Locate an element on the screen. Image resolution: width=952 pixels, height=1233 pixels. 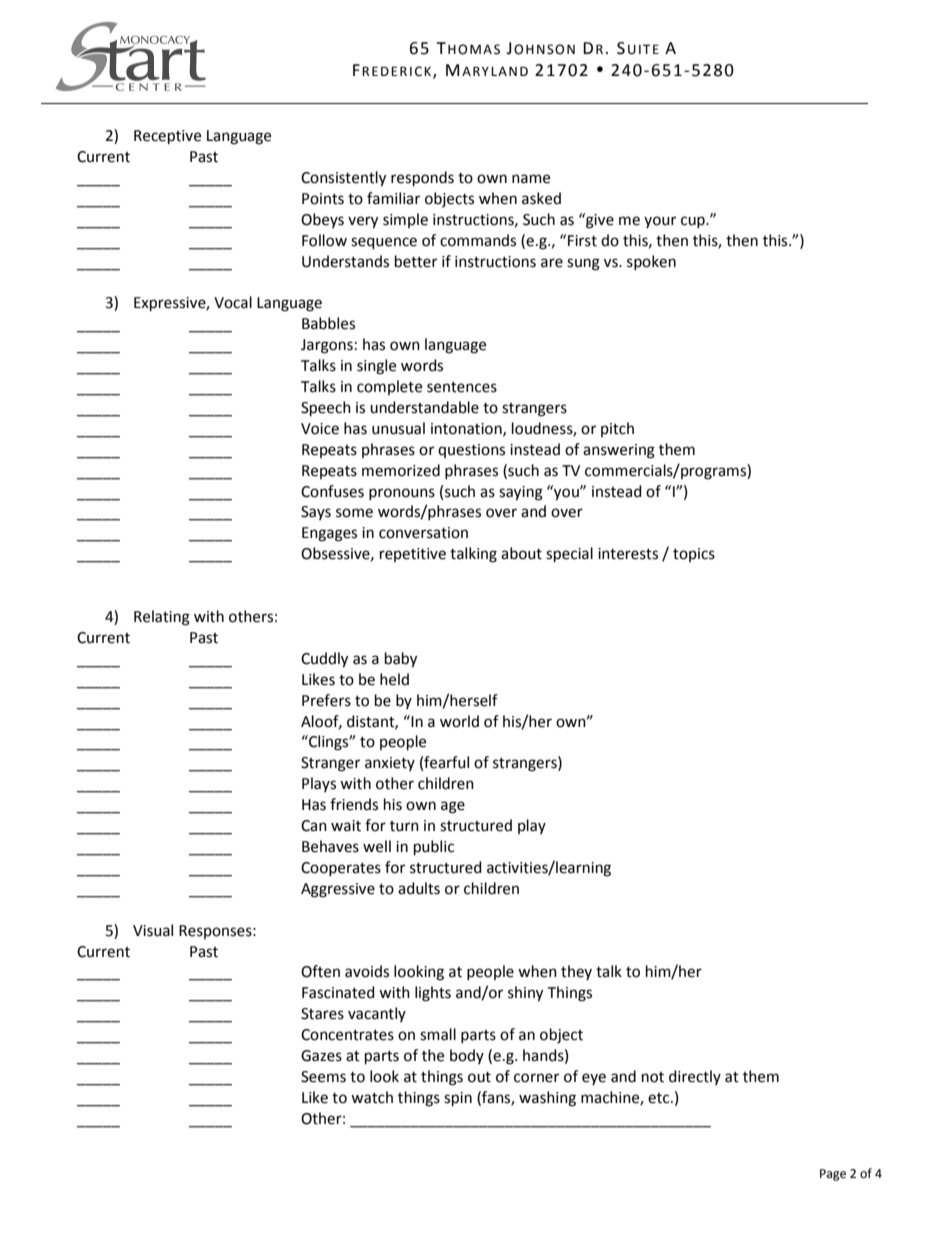
Receptive is located at coordinates (167, 137).
